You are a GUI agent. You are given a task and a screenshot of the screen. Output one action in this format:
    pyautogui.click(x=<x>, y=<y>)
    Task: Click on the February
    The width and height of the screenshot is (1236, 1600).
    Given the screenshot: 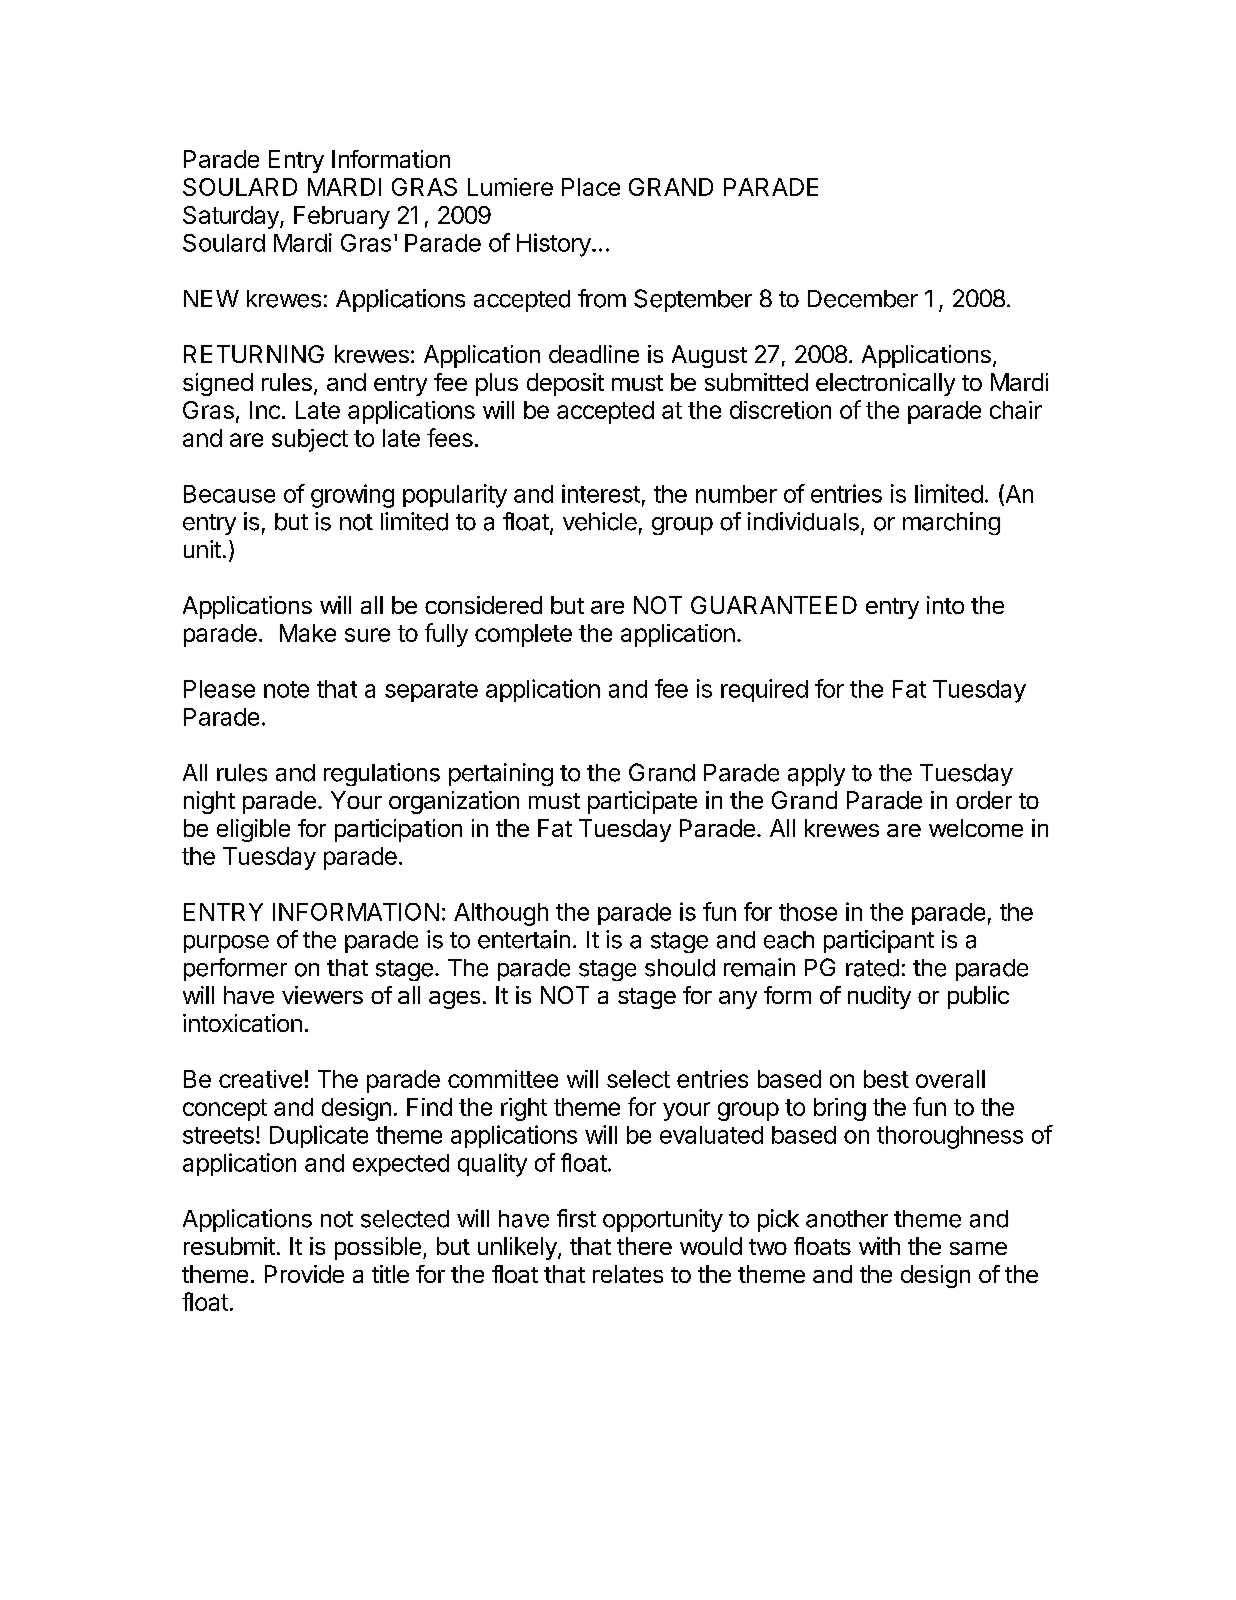 What is the action you would take?
    pyautogui.click(x=342, y=217)
